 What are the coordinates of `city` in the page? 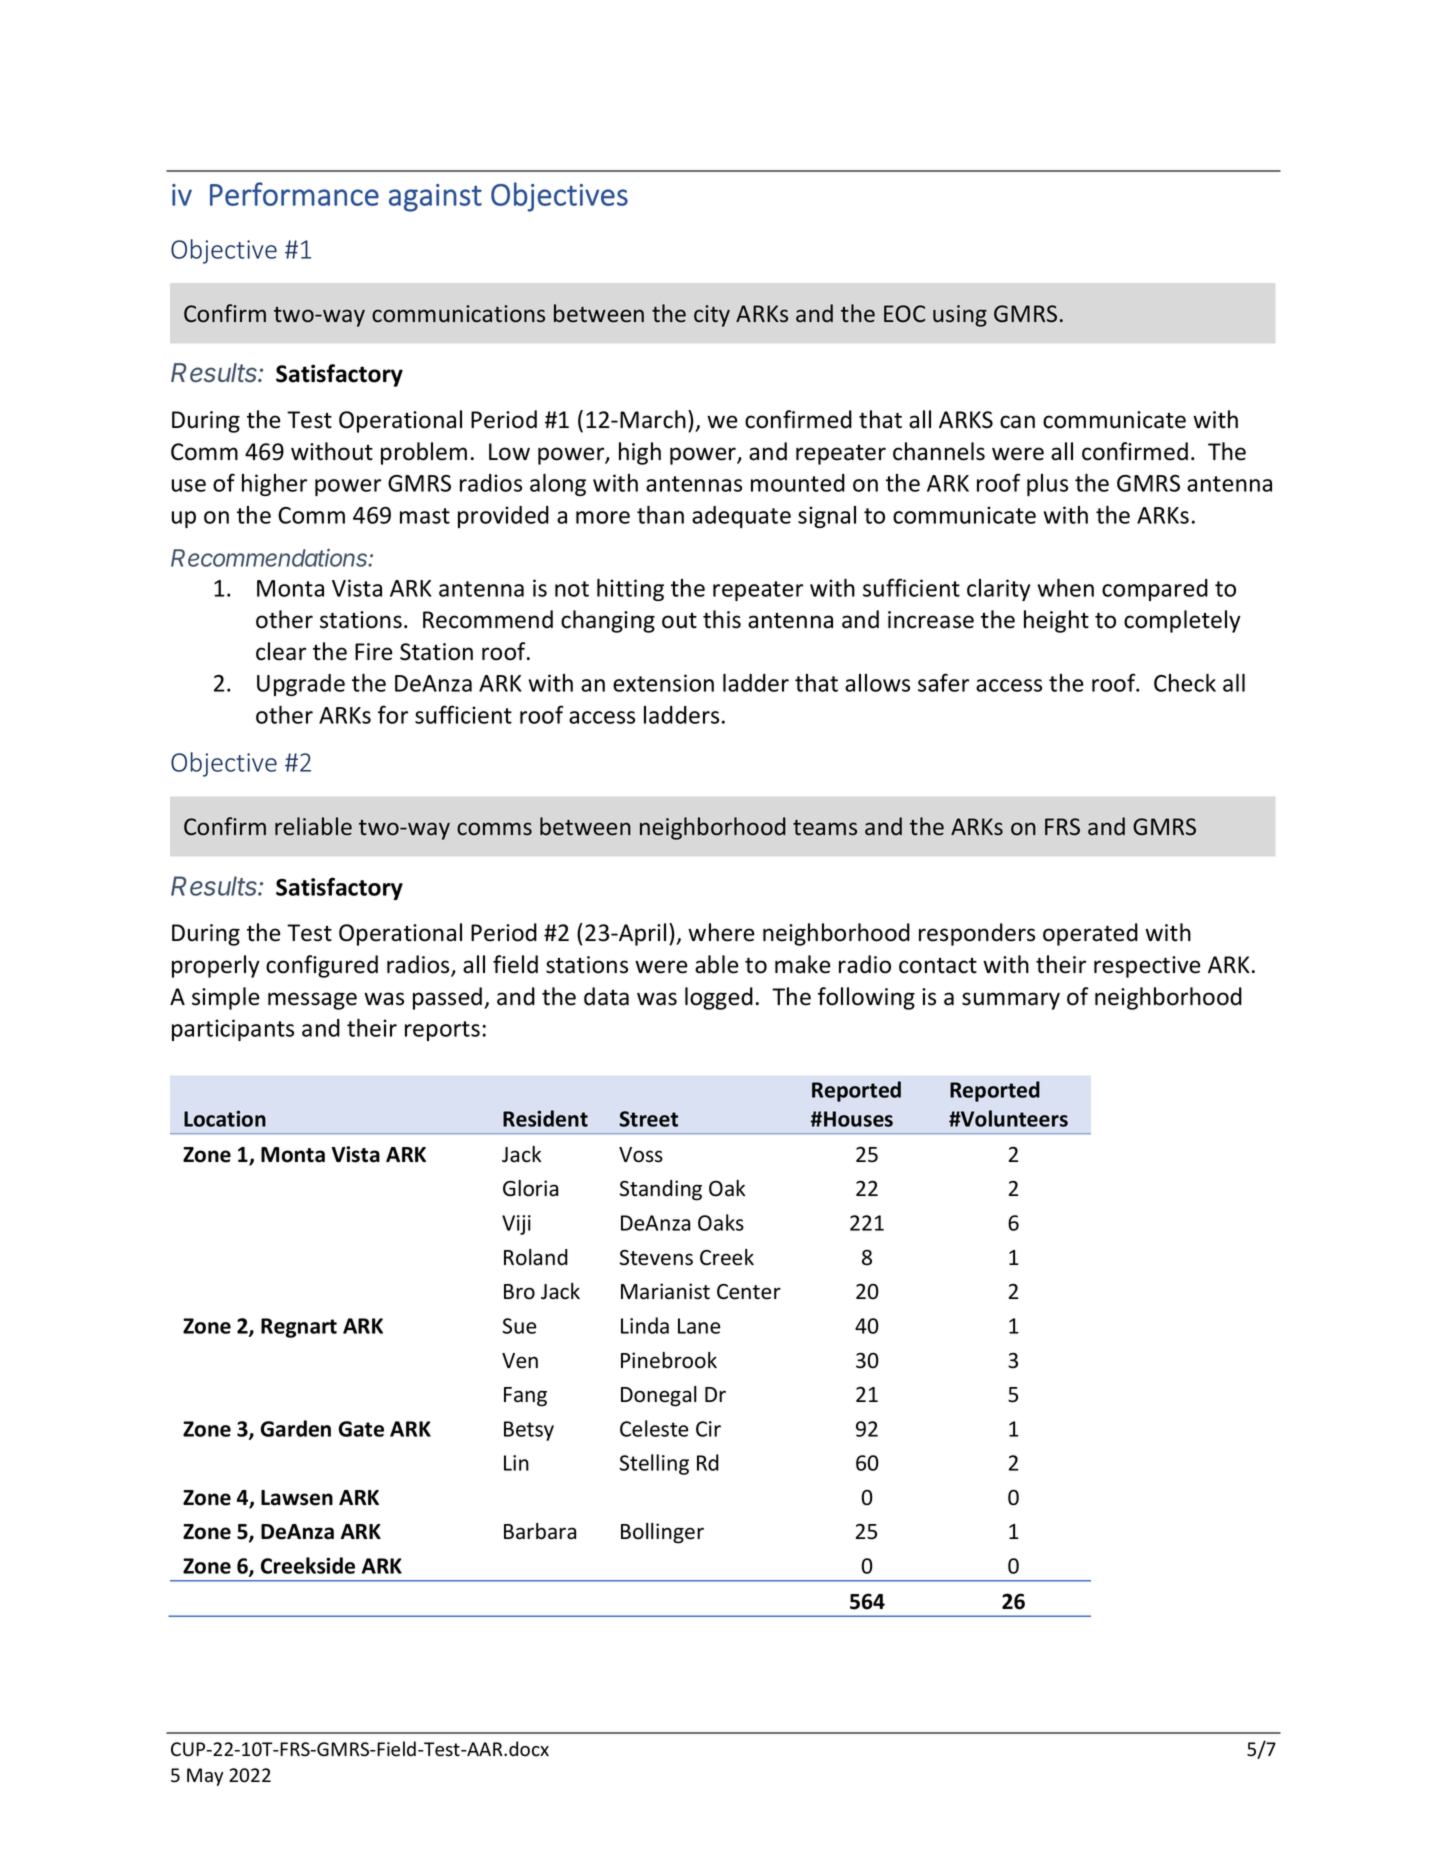 It's located at (712, 316).
